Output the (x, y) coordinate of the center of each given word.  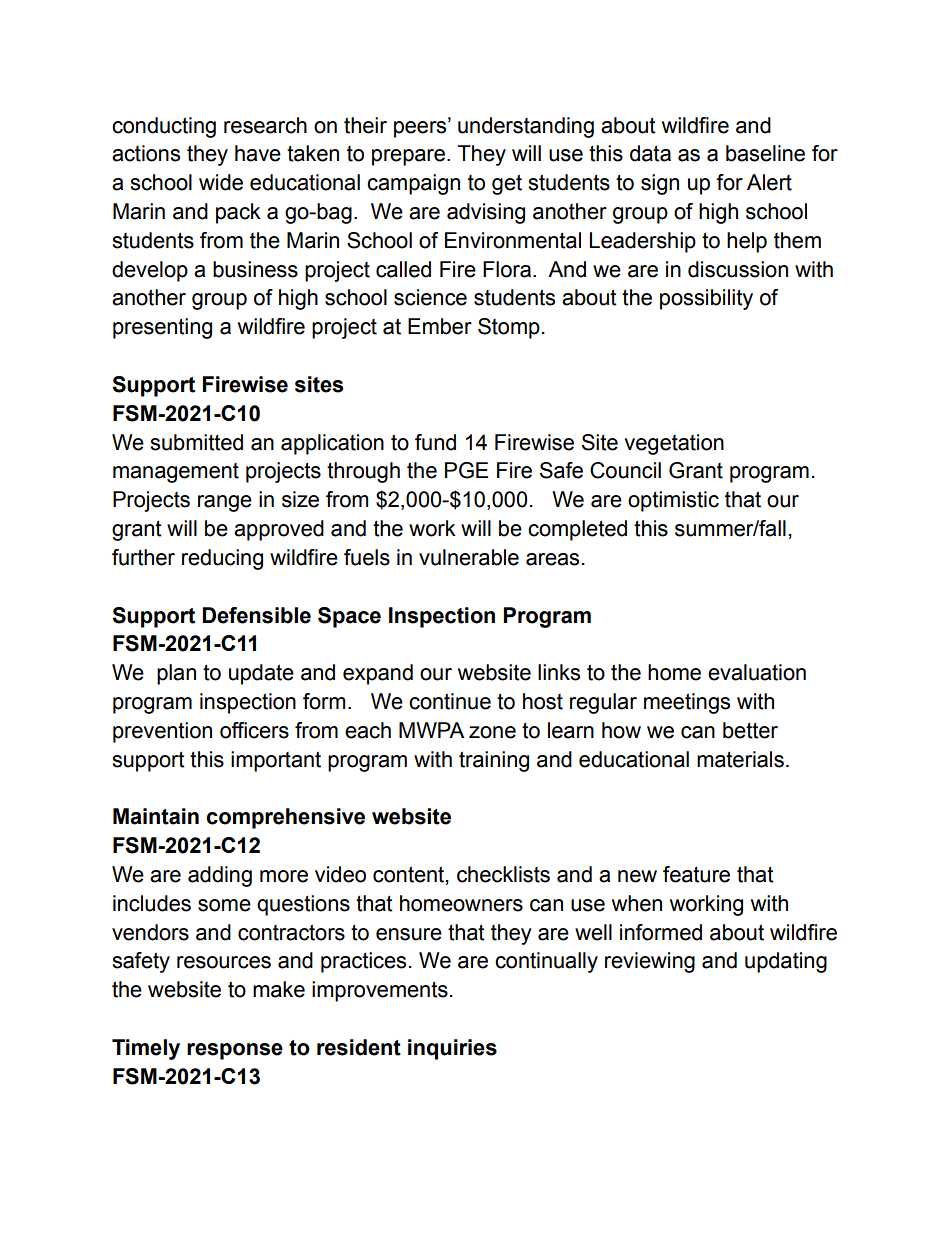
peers (421, 128)
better (750, 730)
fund (435, 442)
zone (492, 732)
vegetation (674, 444)
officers (254, 730)
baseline (765, 153)
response (235, 1051)
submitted (196, 442)
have (258, 153)
